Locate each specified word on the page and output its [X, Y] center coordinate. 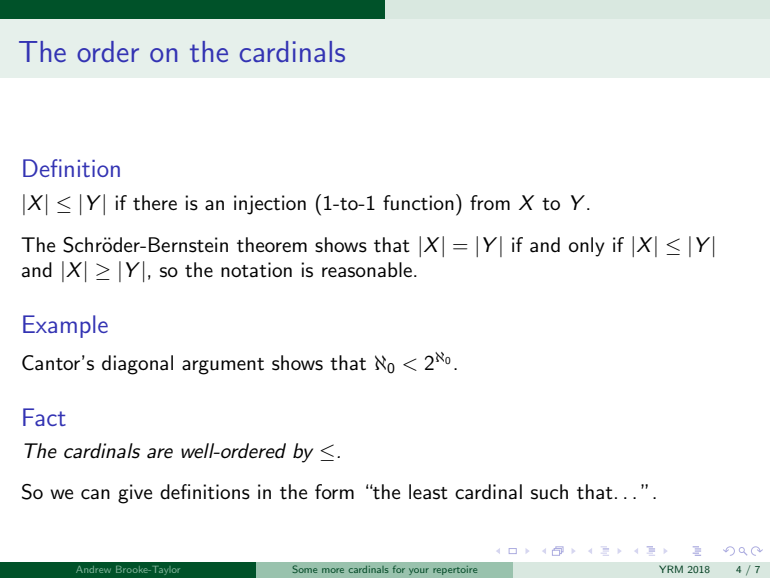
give [135, 494]
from [490, 202]
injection [270, 205]
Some [304, 569]
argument [223, 366]
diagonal [137, 365]
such [549, 492]
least [428, 492]
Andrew [93, 569]
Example [65, 326]
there [155, 203]
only [587, 247]
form [334, 491]
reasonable [367, 270]
